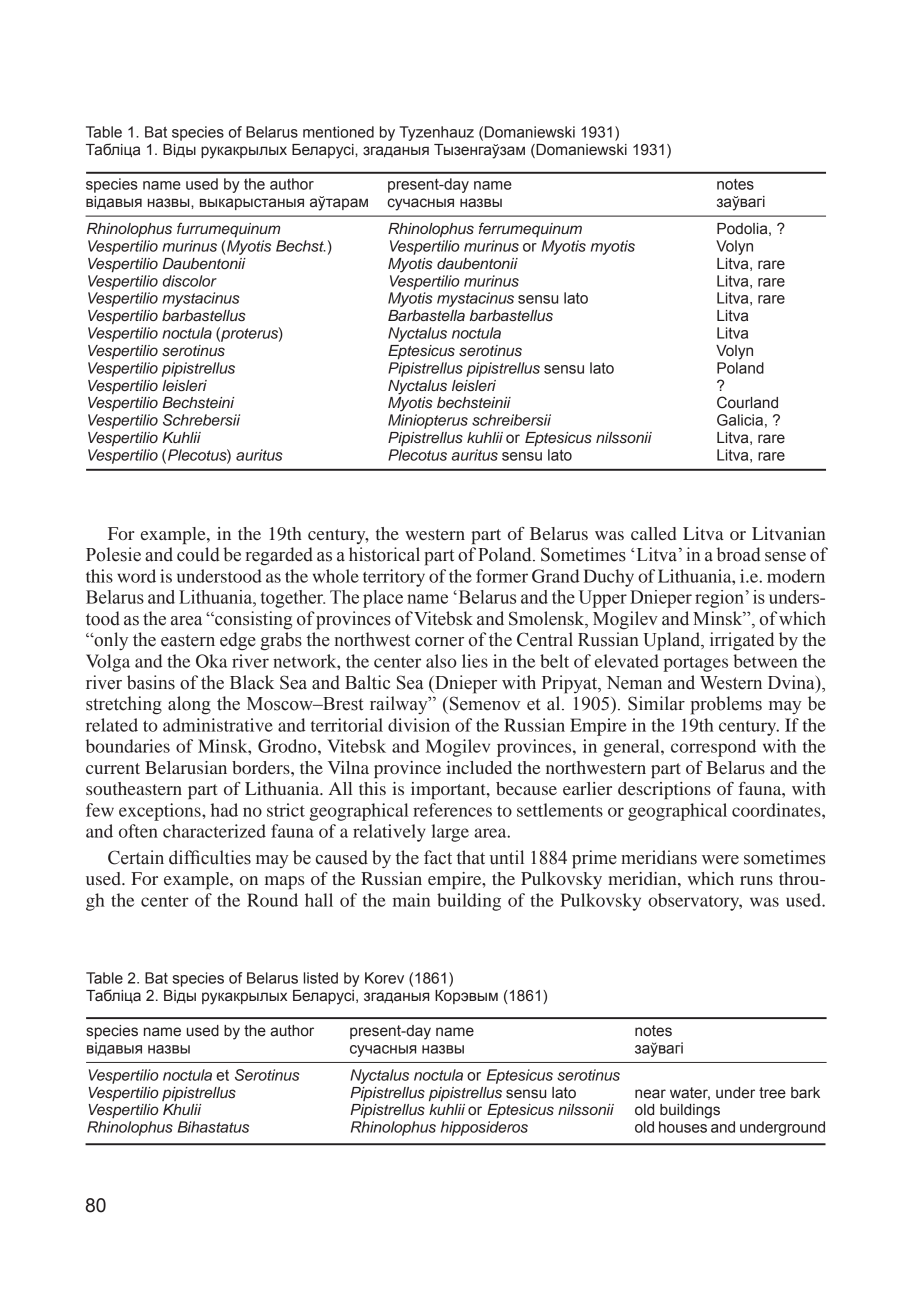  Describe the element at coordinates (654, 533) in the screenshot. I see `called` at that location.
